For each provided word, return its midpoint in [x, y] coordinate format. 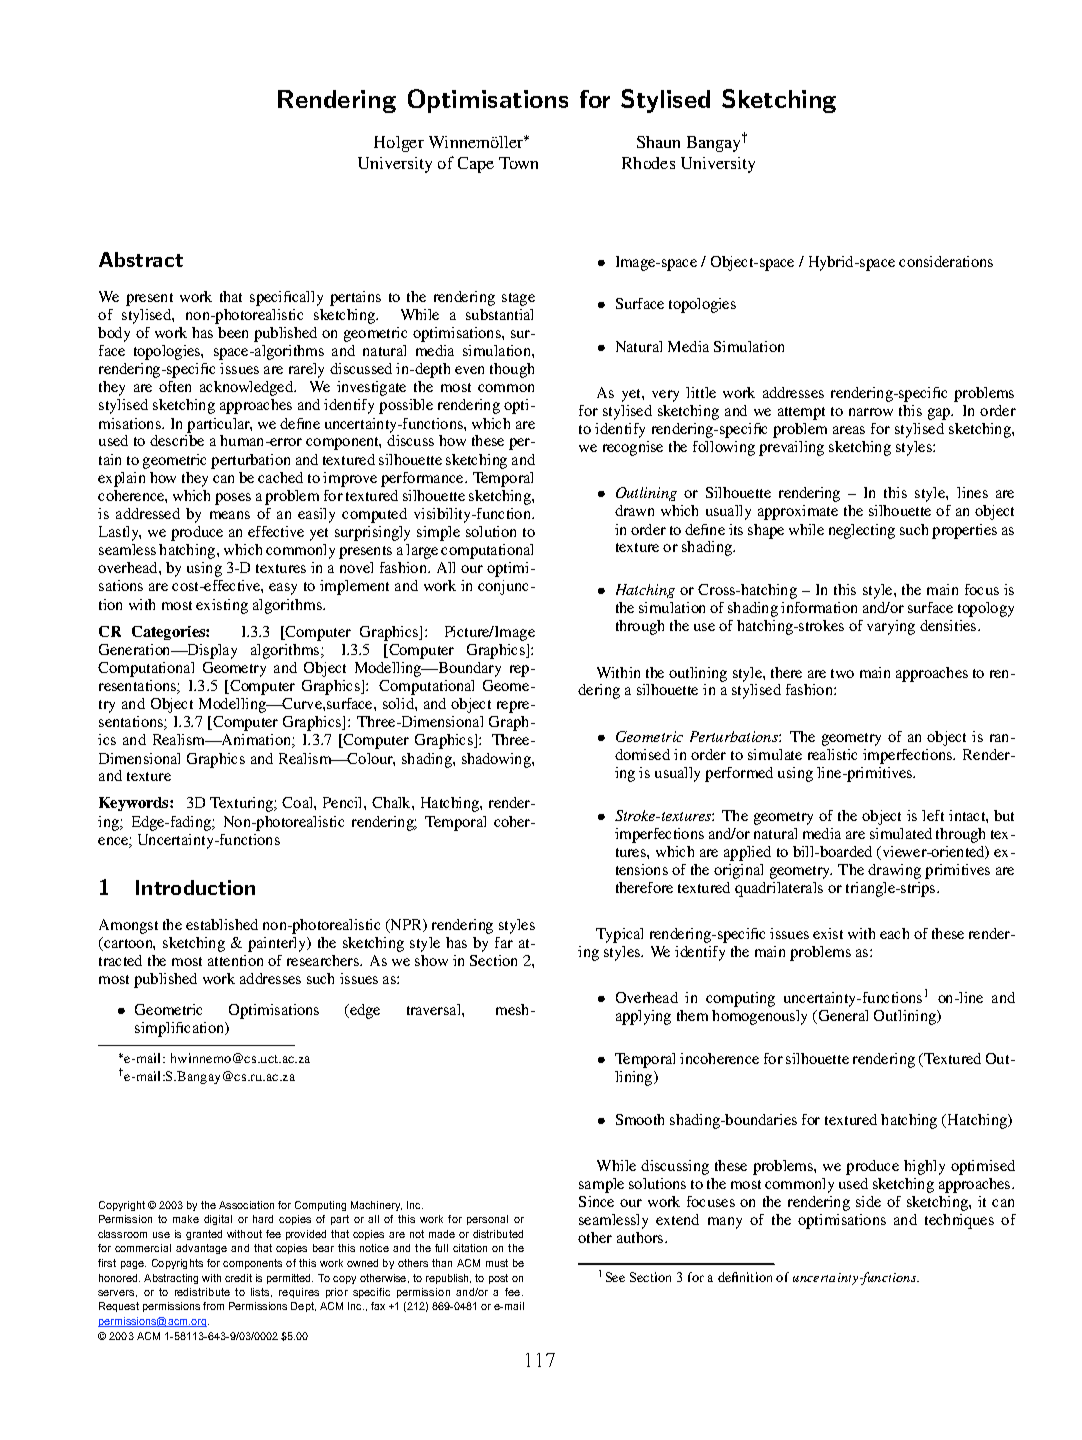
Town [518, 163]
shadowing [497, 760]
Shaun [658, 142]
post [498, 1279]
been [233, 332]
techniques [959, 1221]
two [842, 673]
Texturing [242, 804]
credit [238, 1278]
